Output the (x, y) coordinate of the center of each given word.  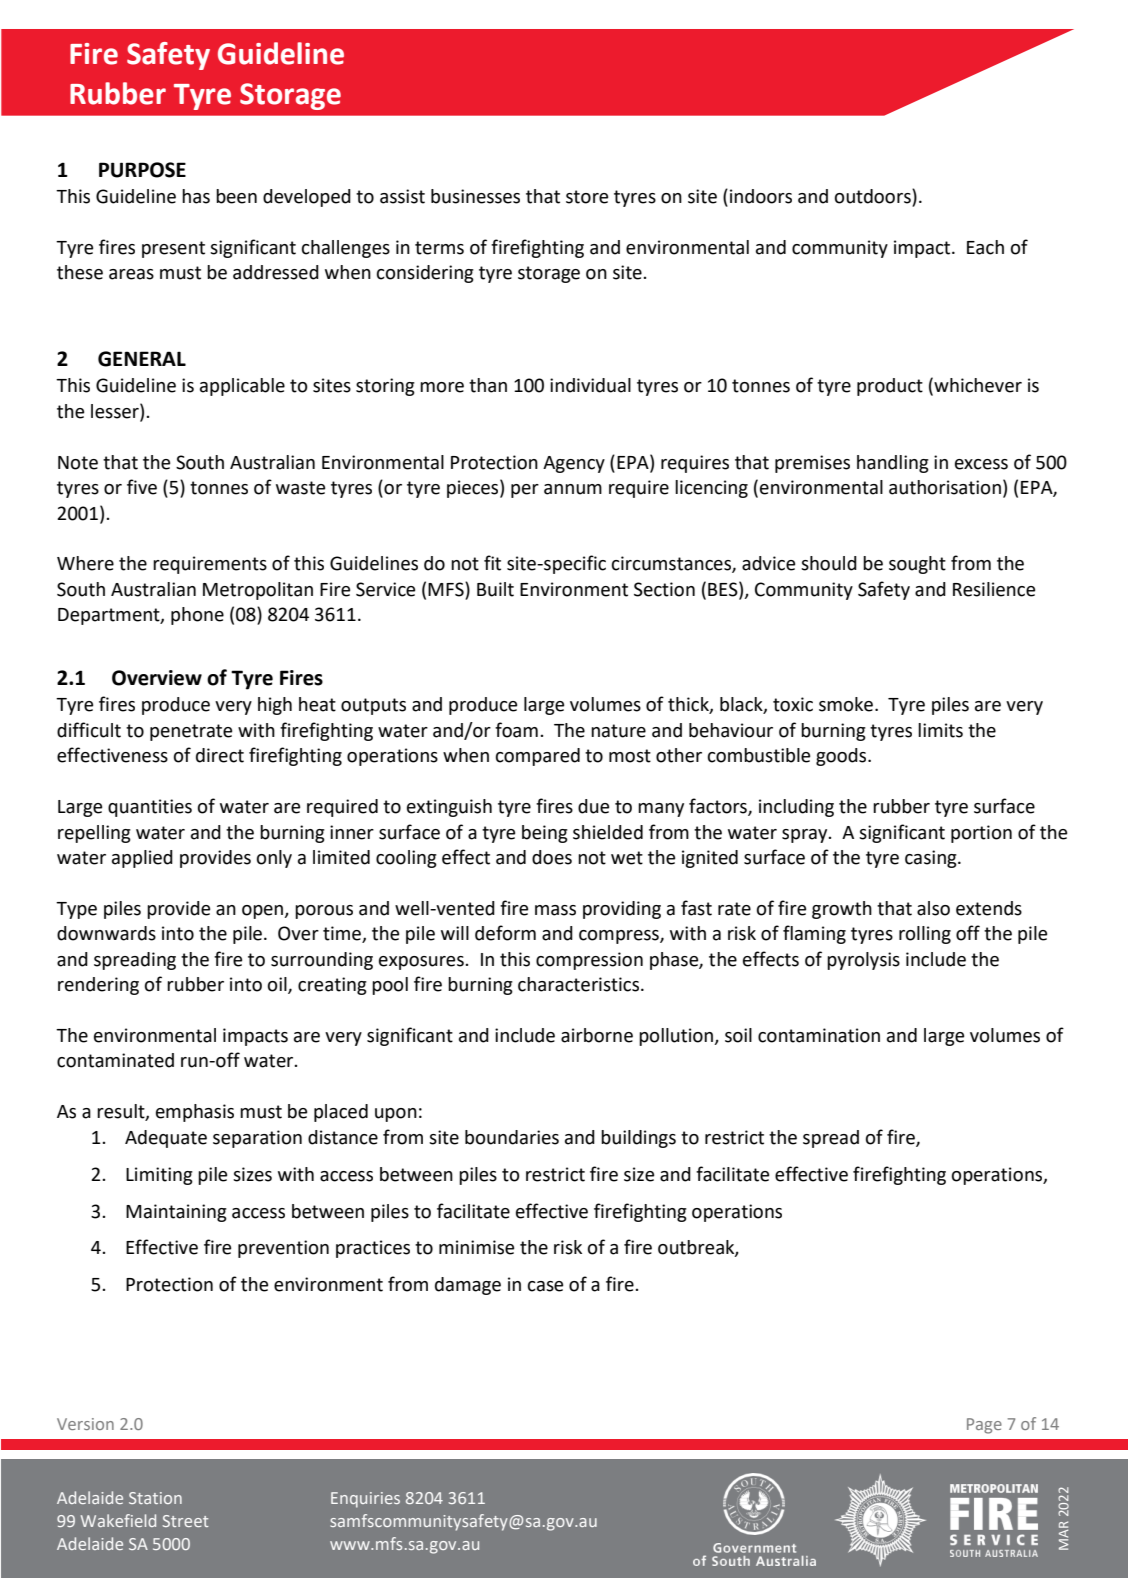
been (236, 196)
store (587, 197)
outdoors (874, 197)
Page (984, 1426)
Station (155, 1498)
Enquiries (365, 1500)
